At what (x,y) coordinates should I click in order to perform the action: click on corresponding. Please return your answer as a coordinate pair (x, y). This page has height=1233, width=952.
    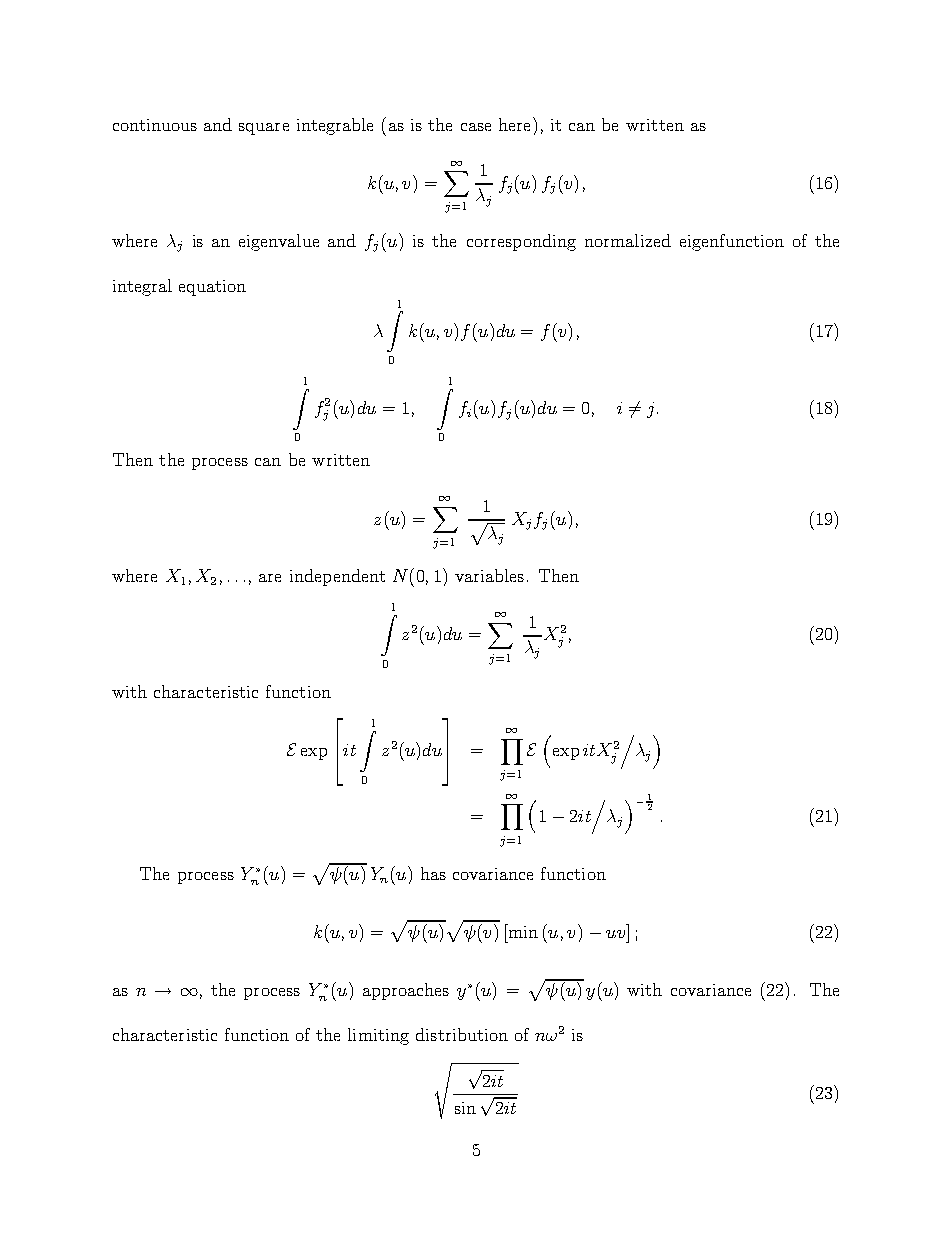
    Looking at the image, I should click on (521, 242).
